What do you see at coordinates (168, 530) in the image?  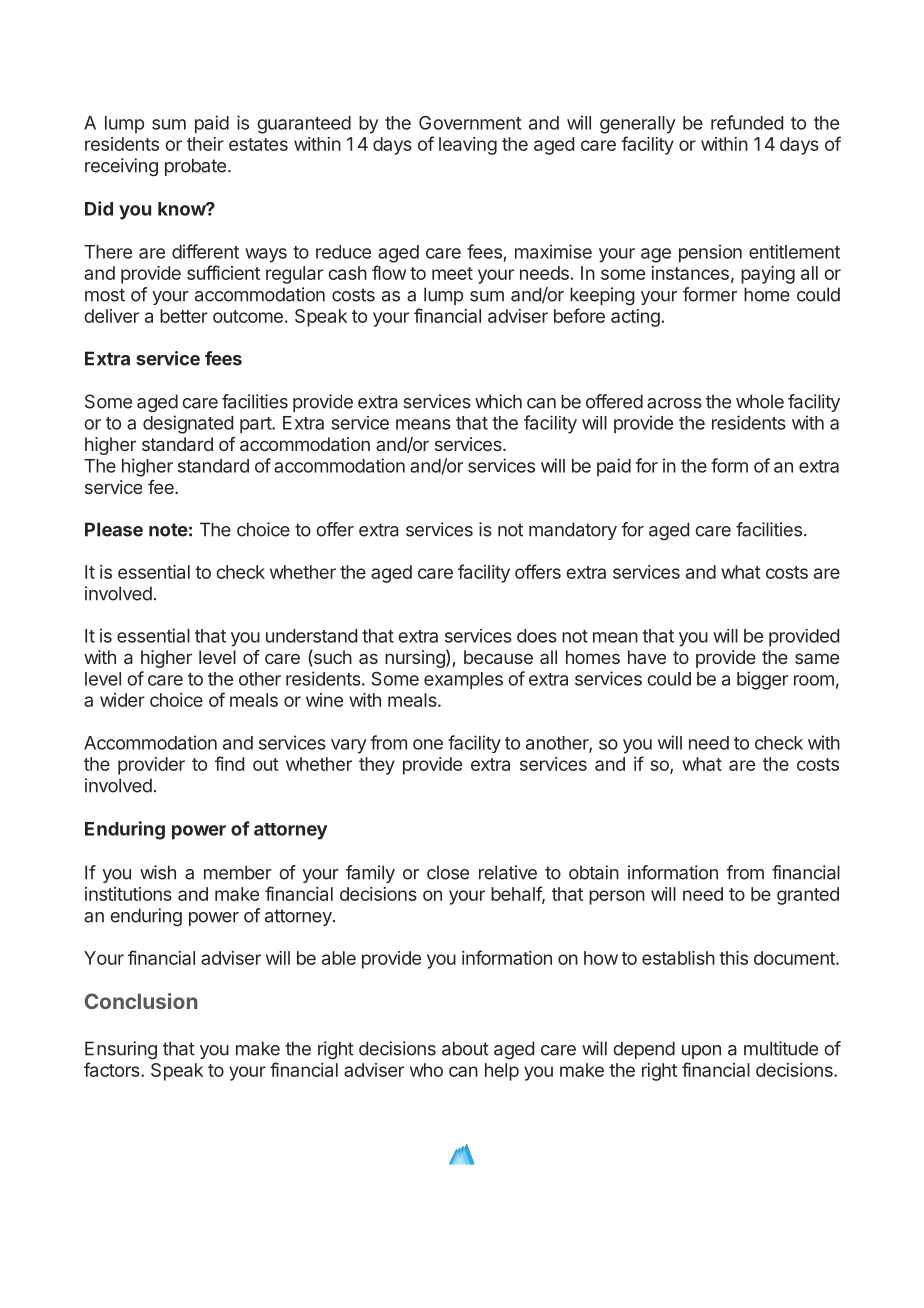 I see `note` at bounding box center [168, 530].
